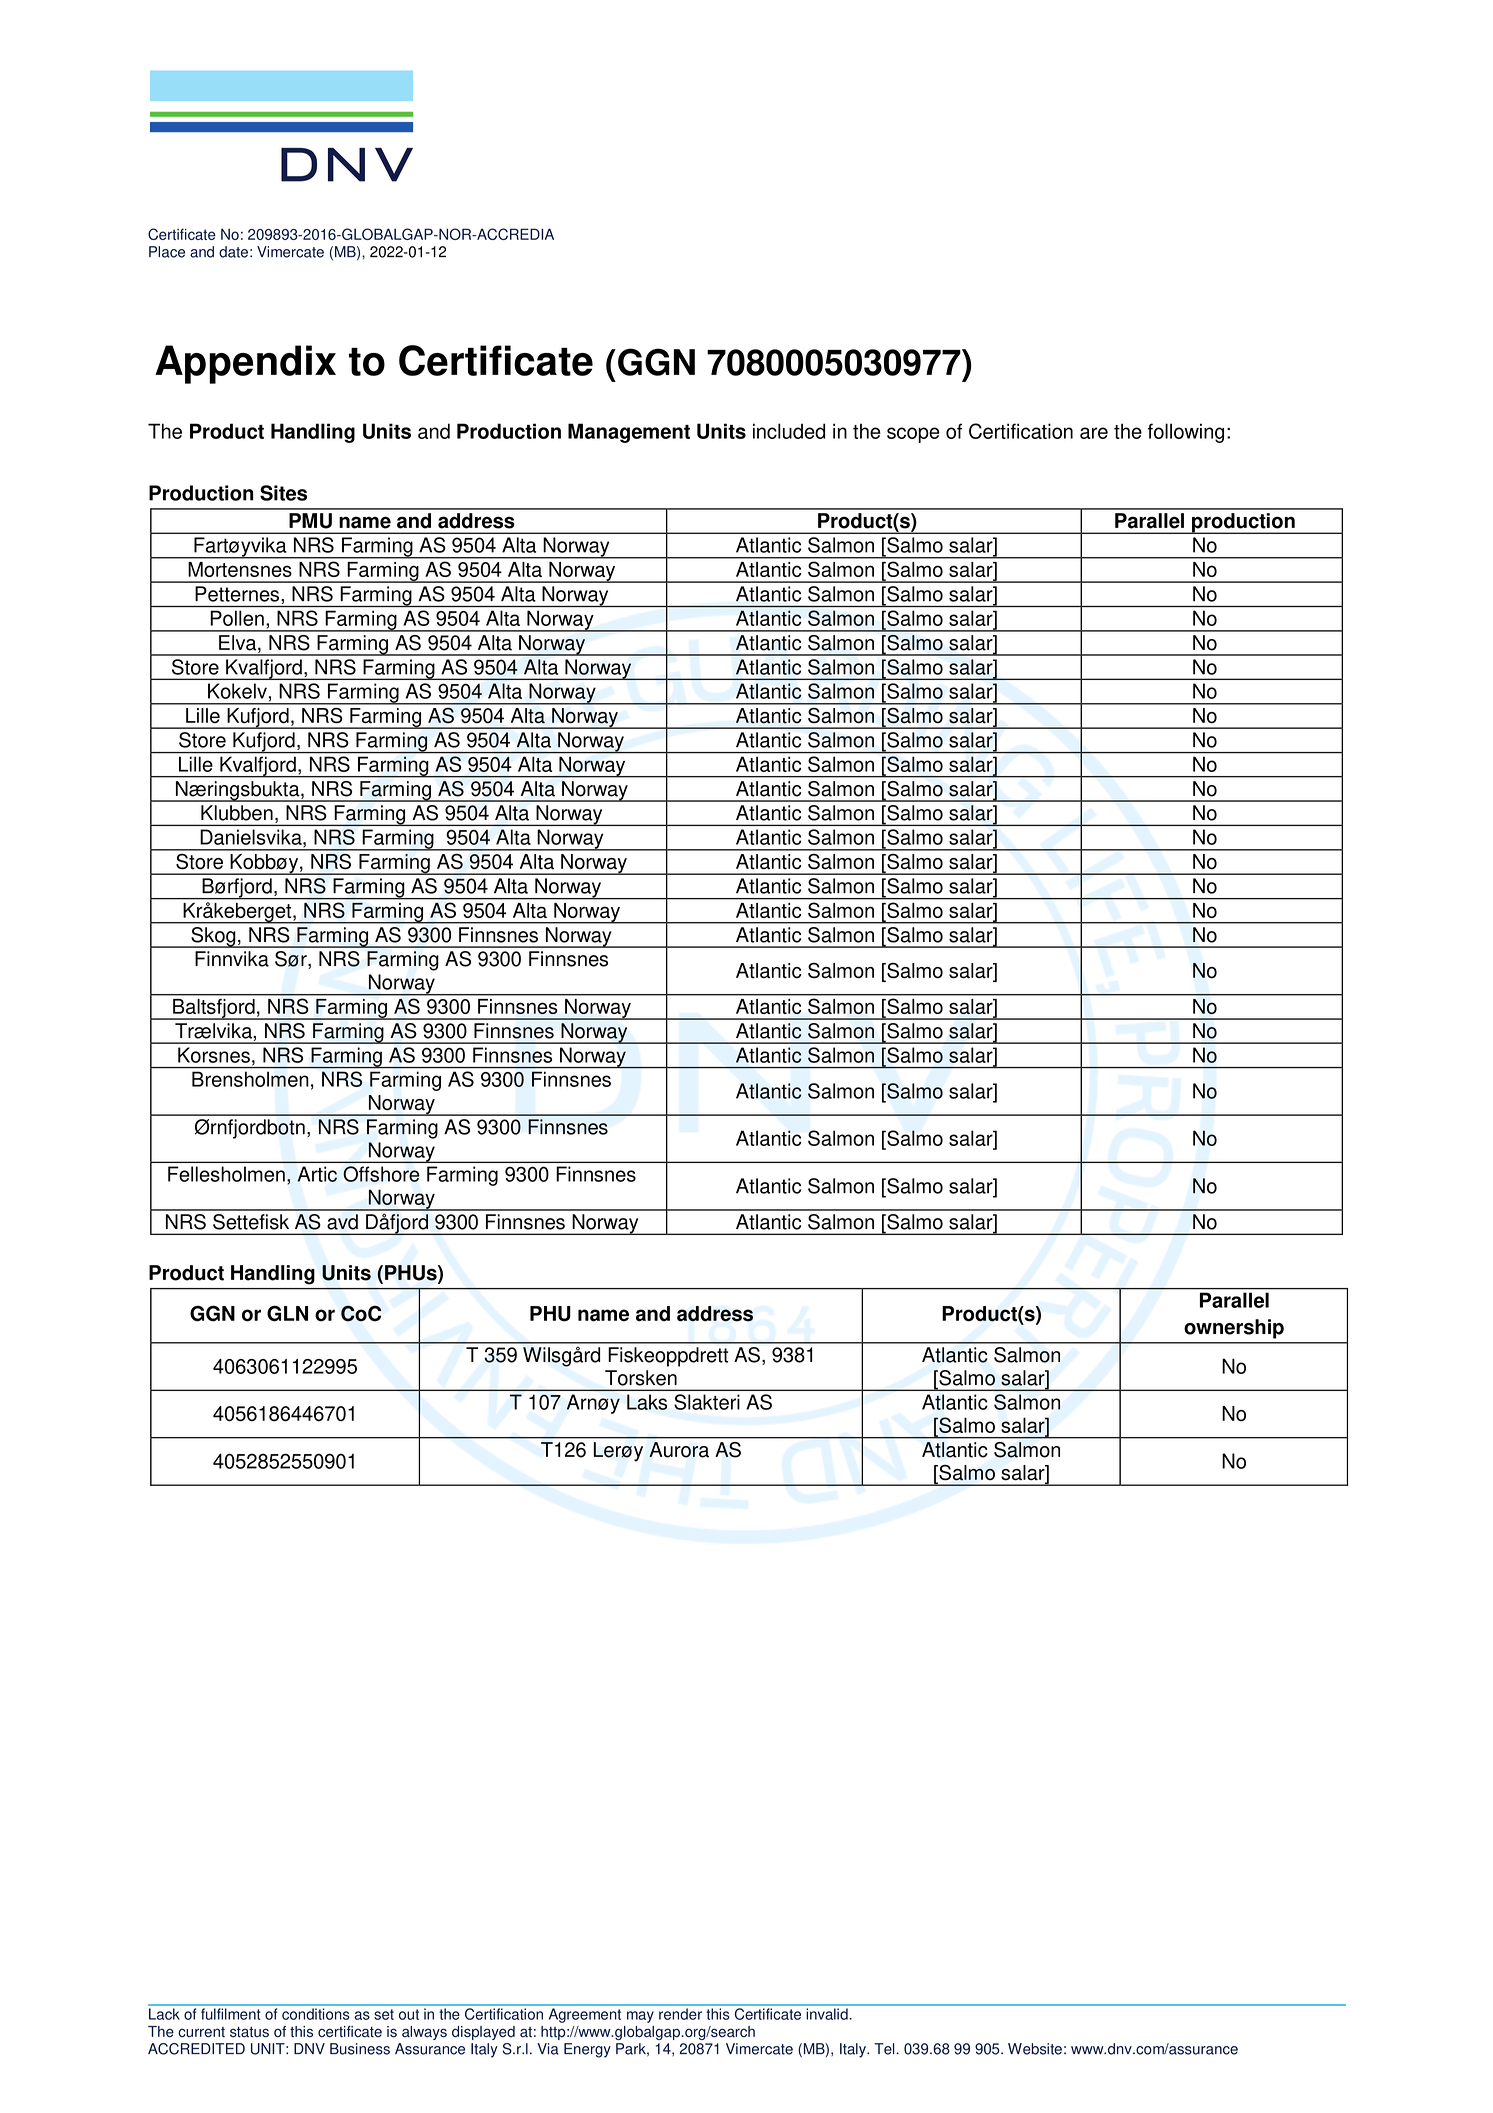  Describe the element at coordinates (315, 2014) in the document. I see `conditions` at that location.
